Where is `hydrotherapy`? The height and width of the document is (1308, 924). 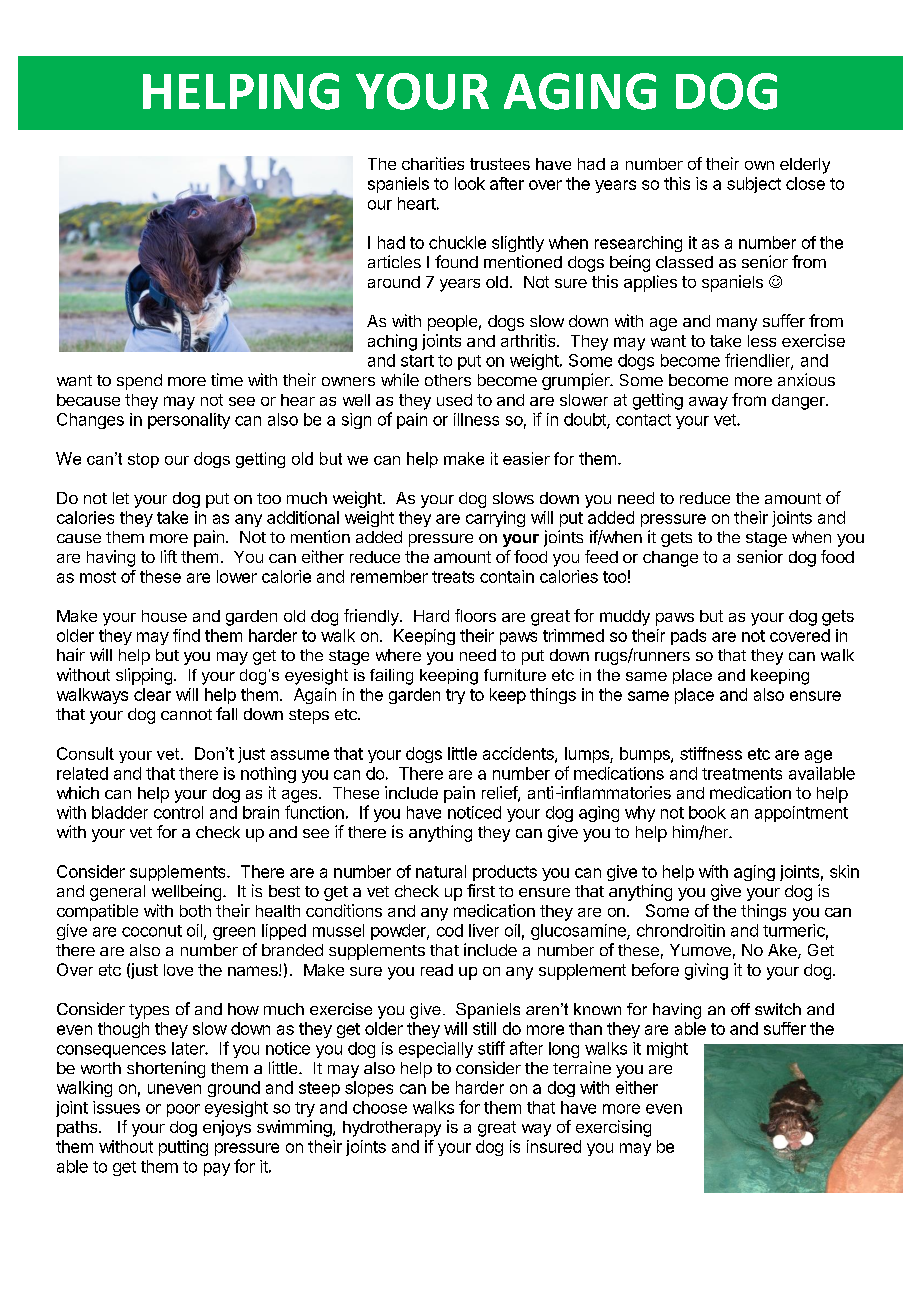
hydrotherapy is located at coordinates (392, 1129).
